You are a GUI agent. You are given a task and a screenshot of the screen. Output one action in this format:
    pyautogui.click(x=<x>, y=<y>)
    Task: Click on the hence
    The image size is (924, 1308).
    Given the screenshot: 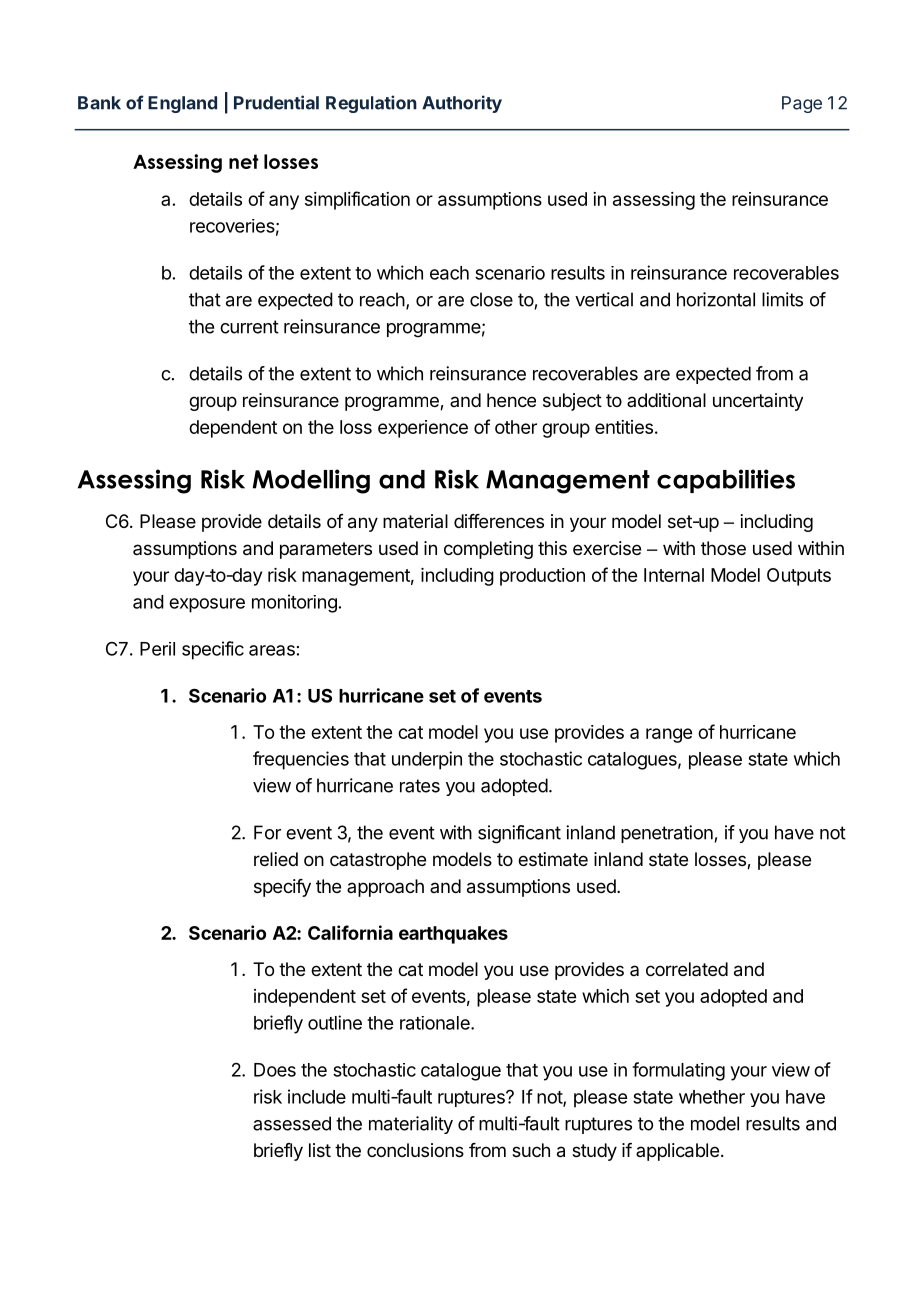 What is the action you would take?
    pyautogui.click(x=511, y=400)
